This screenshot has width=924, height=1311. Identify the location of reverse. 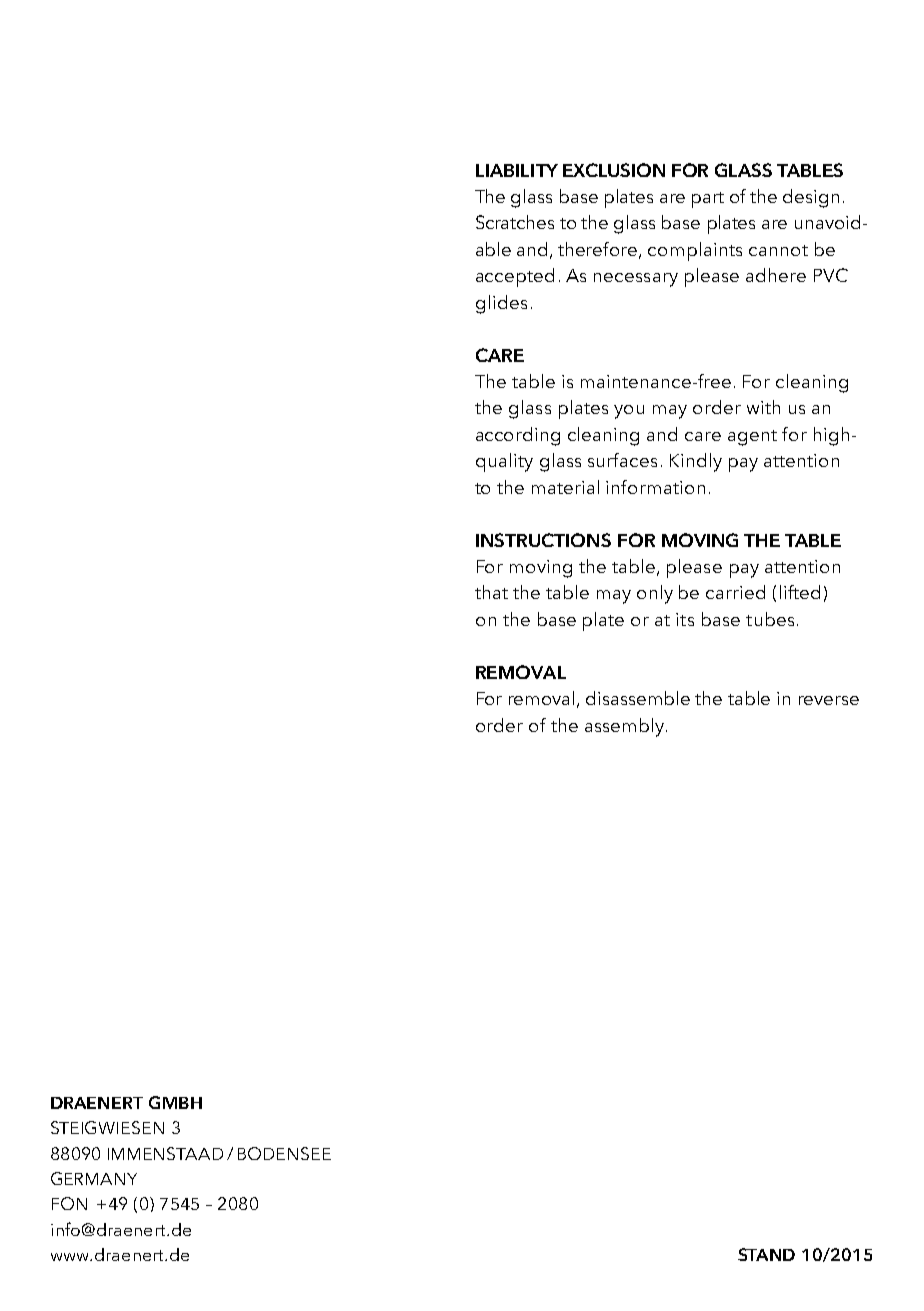
(829, 700).
